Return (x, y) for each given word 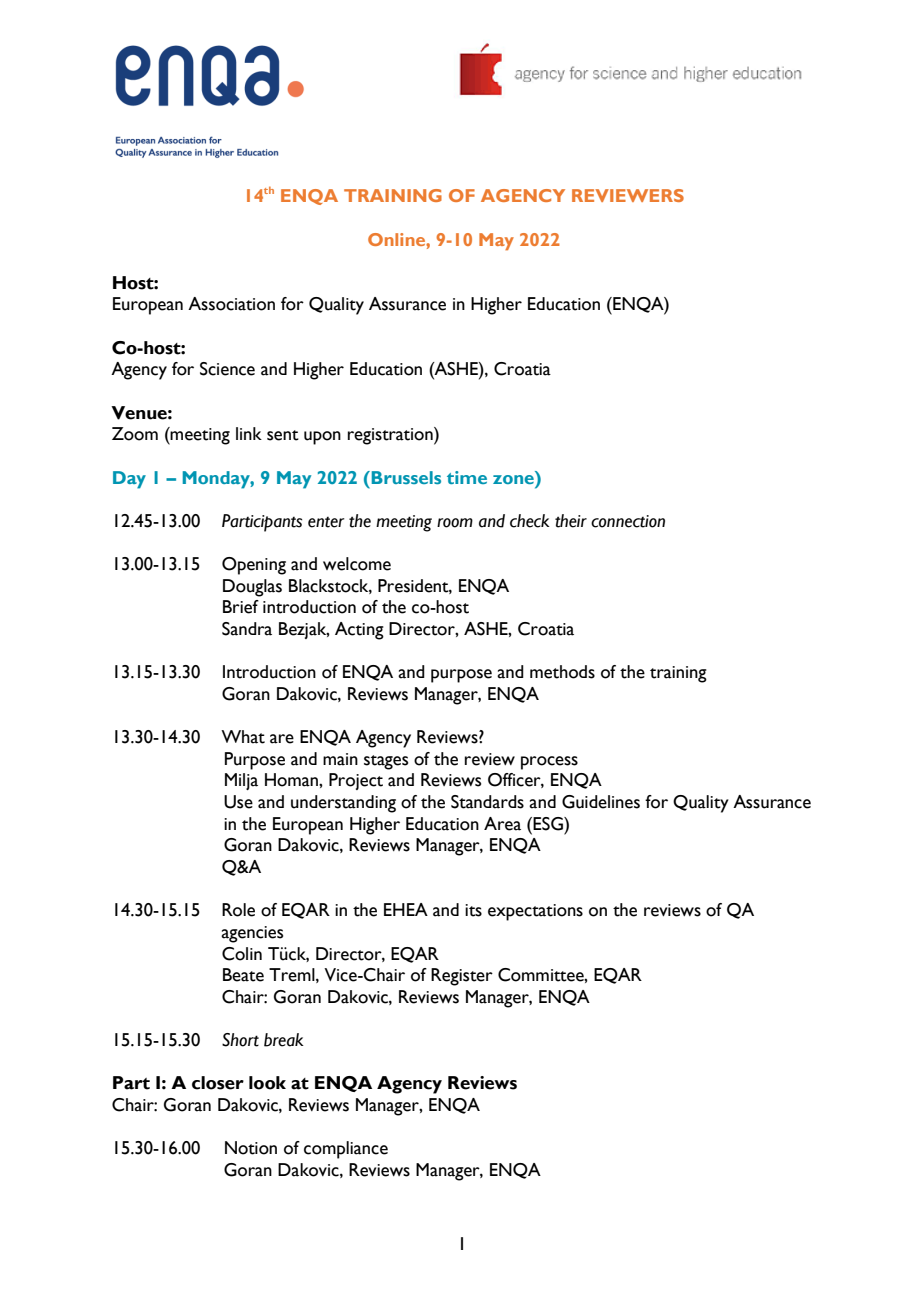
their (571, 521)
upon (322, 438)
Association (231, 304)
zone (514, 478)
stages (386, 762)
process (549, 763)
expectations (535, 912)
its (473, 910)
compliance (346, 1150)
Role (238, 910)
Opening (254, 566)
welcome (357, 564)
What (243, 737)
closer (218, 1083)
